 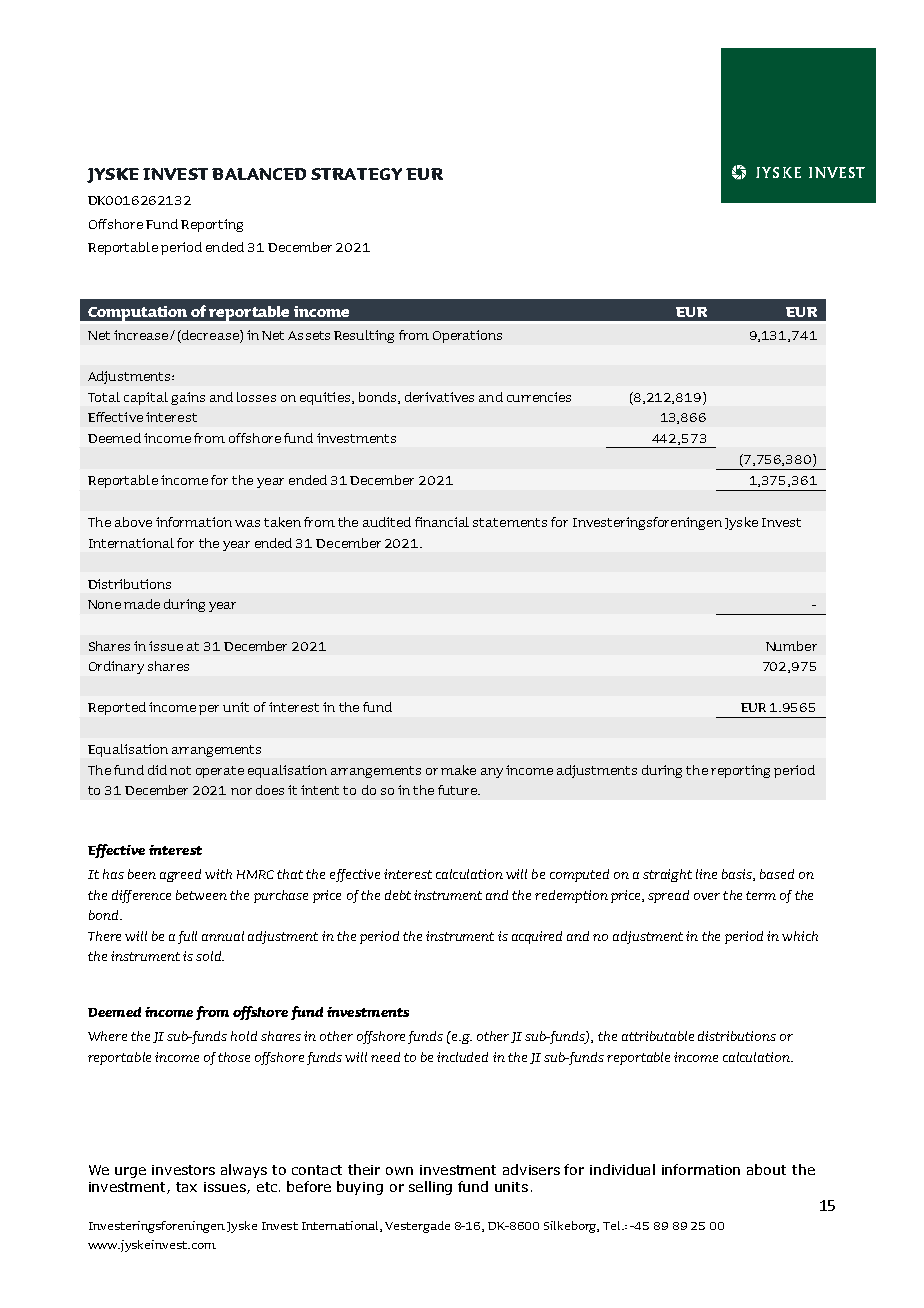 What do you see at coordinates (117, 708) in the screenshot?
I see `Reported` at bounding box center [117, 708].
